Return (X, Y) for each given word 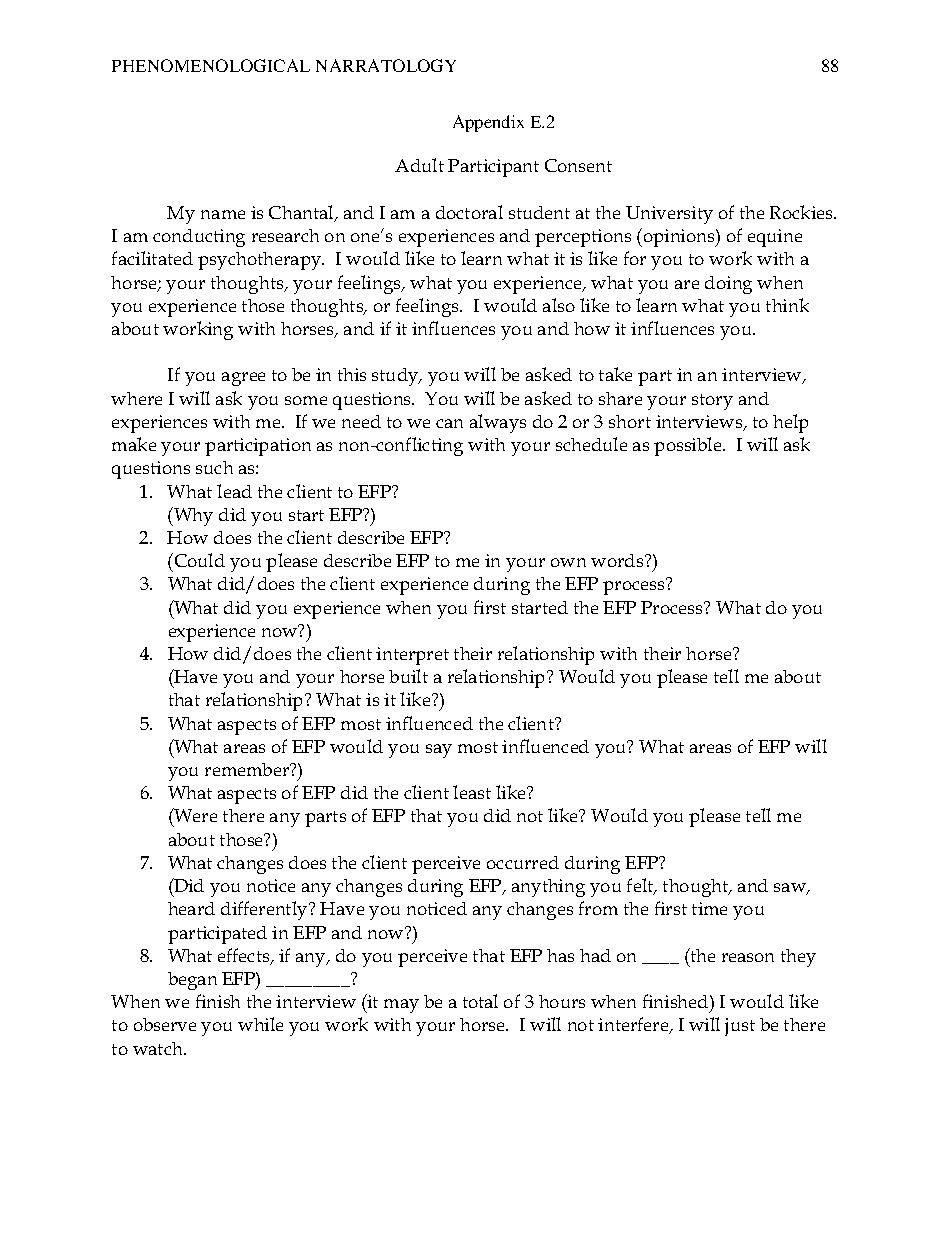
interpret (412, 656)
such (214, 467)
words (618, 560)
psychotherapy (261, 261)
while (260, 1024)
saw (791, 889)
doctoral (469, 212)
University (669, 215)
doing (728, 285)
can (449, 423)
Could (198, 560)
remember (248, 769)
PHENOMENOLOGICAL (211, 65)
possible (689, 446)
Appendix (488, 123)
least (472, 792)
